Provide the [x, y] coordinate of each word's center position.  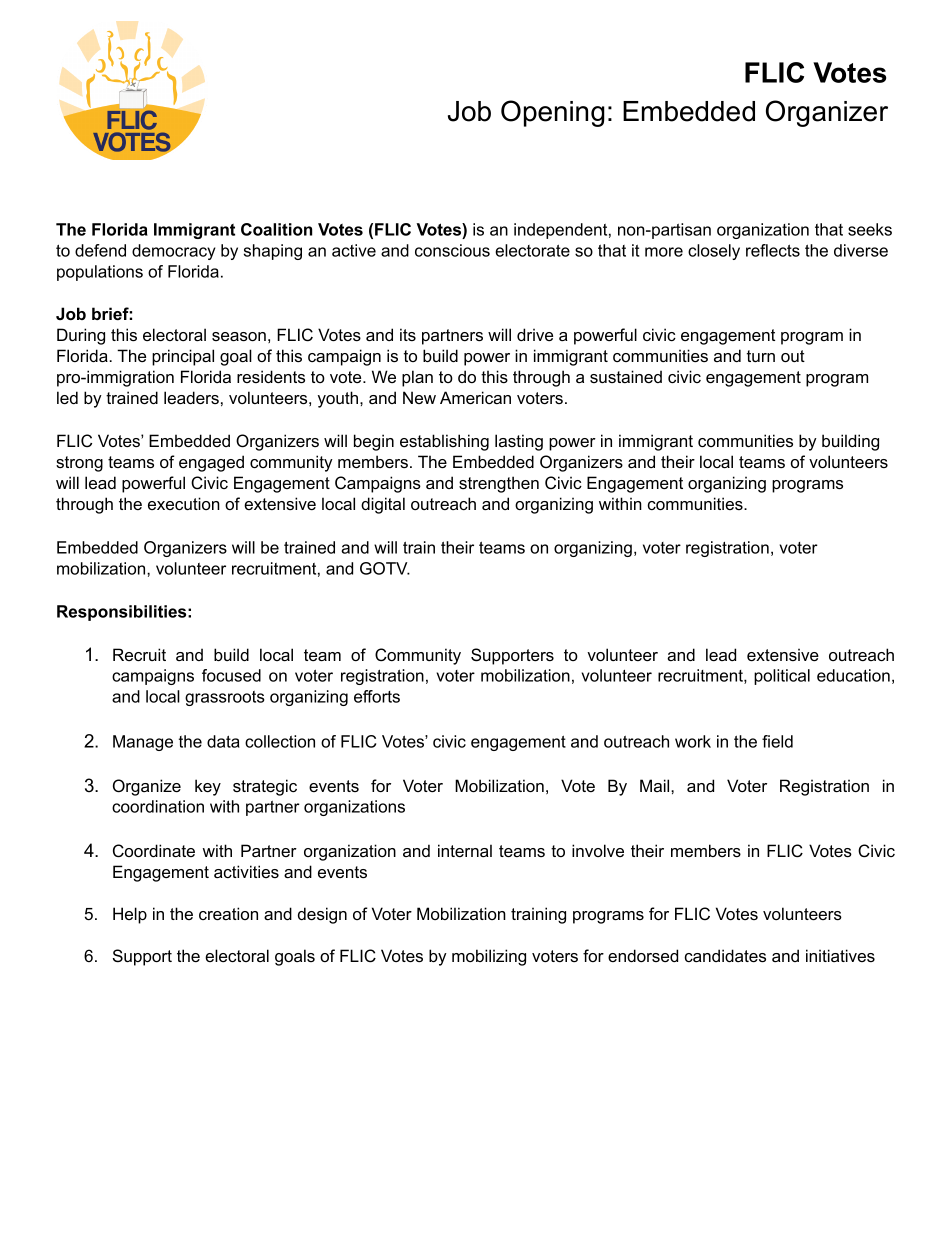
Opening [553, 113]
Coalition [276, 229]
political [782, 677]
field [777, 741]
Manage [143, 743]
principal [183, 357]
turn [761, 356]
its [408, 334]
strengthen [499, 484]
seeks [870, 229]
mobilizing [489, 957]
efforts [377, 696]
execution [184, 503]
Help [130, 915]
